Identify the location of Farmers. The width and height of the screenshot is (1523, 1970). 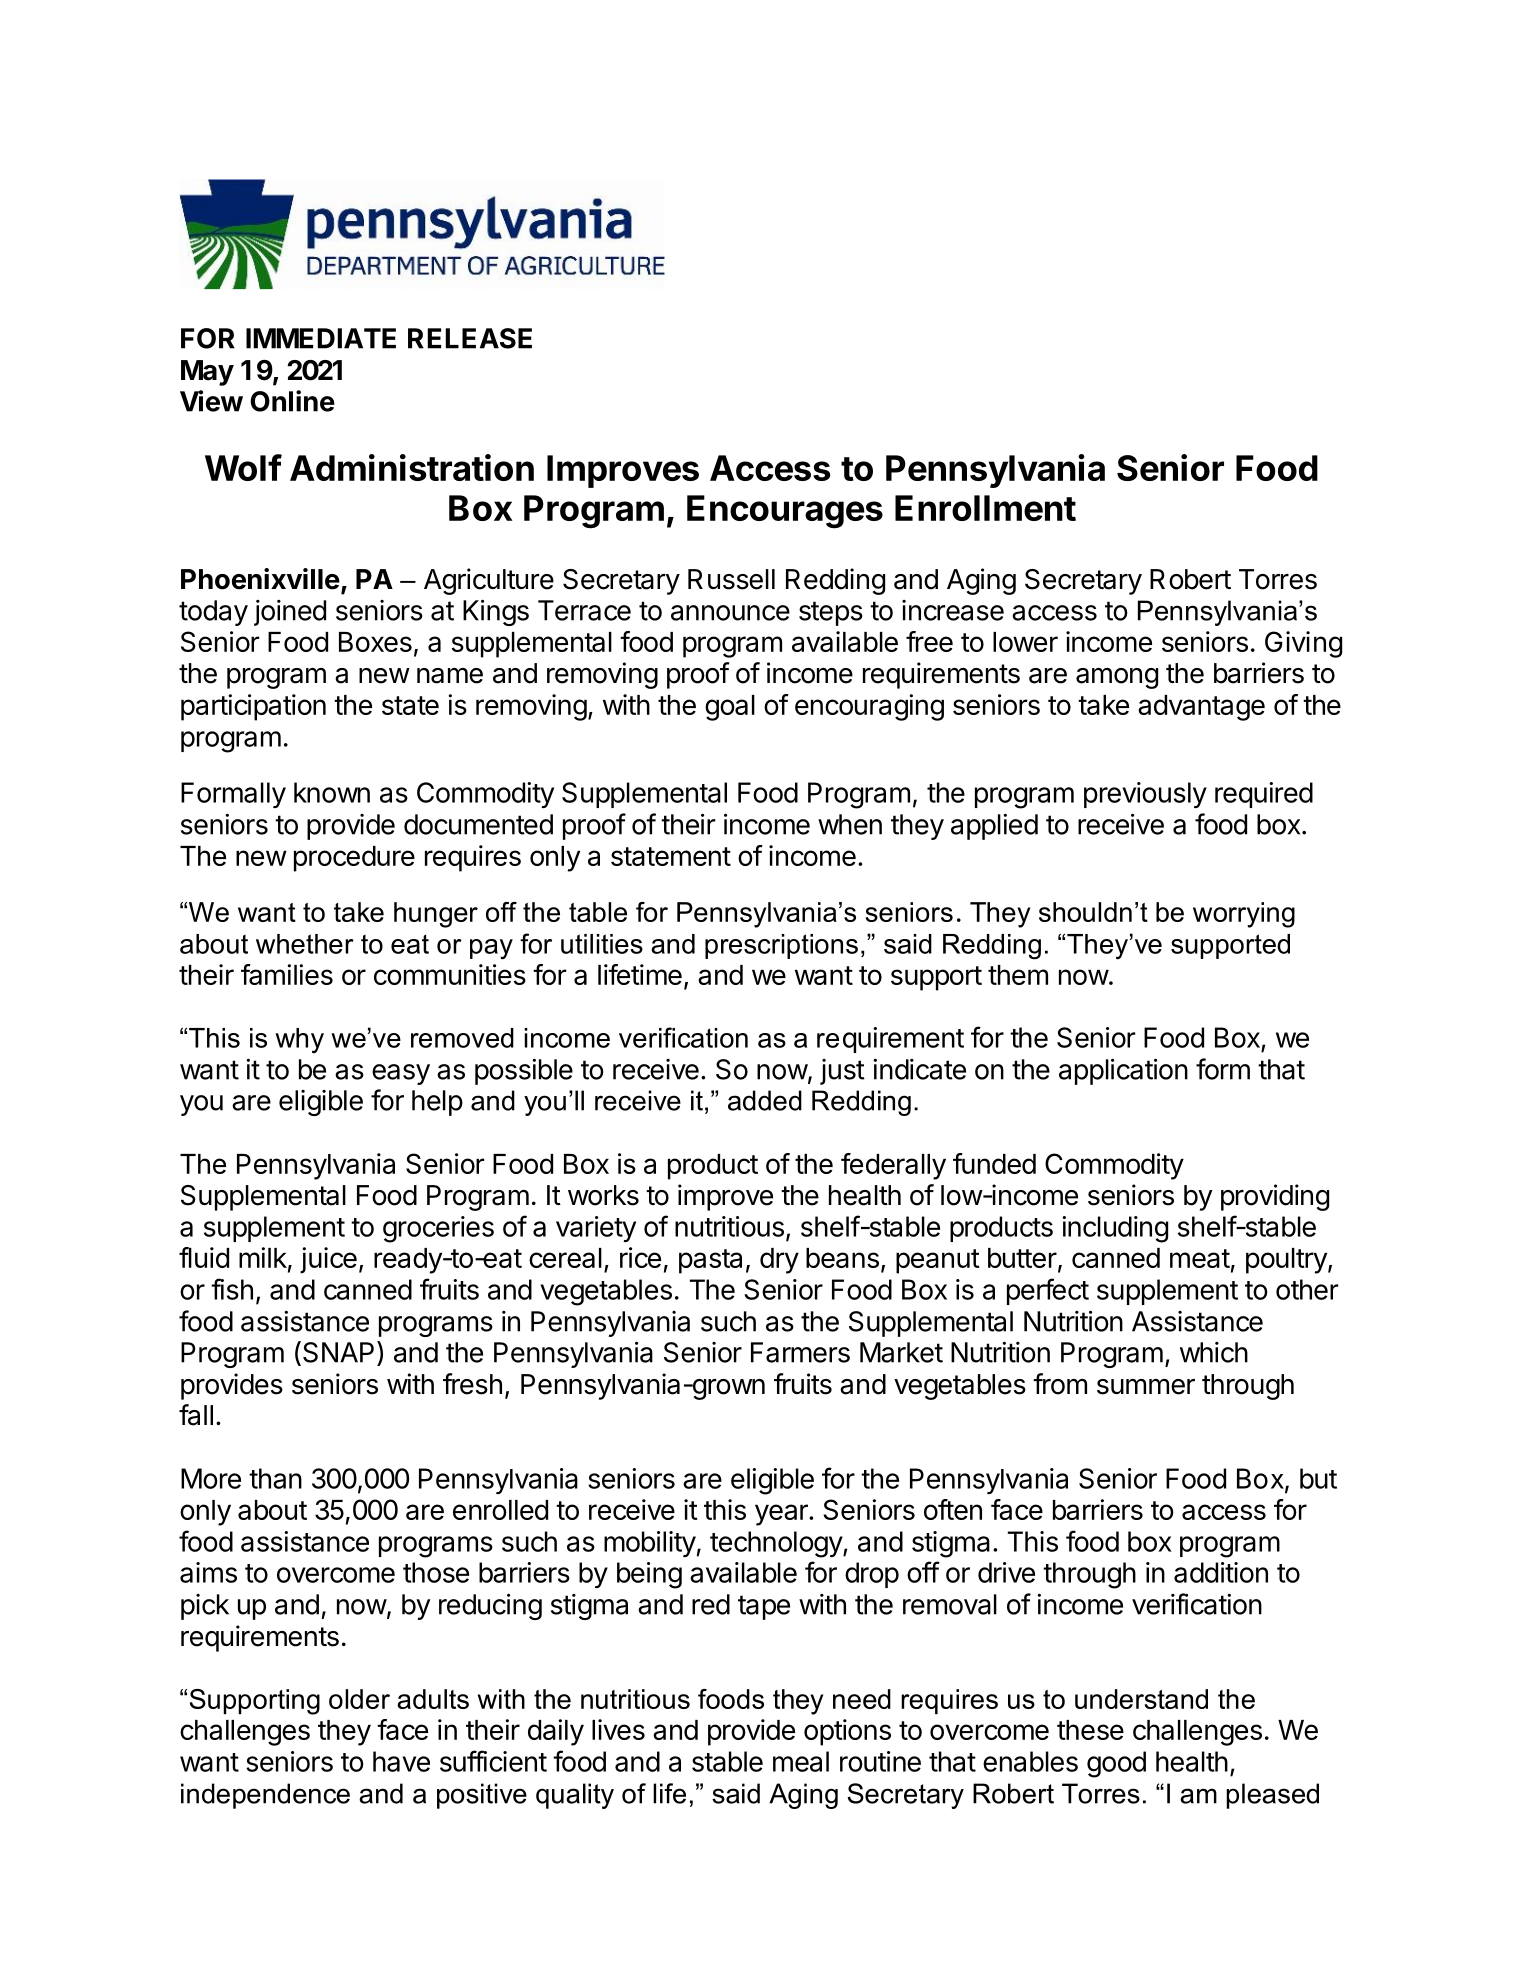
(800, 1352).
